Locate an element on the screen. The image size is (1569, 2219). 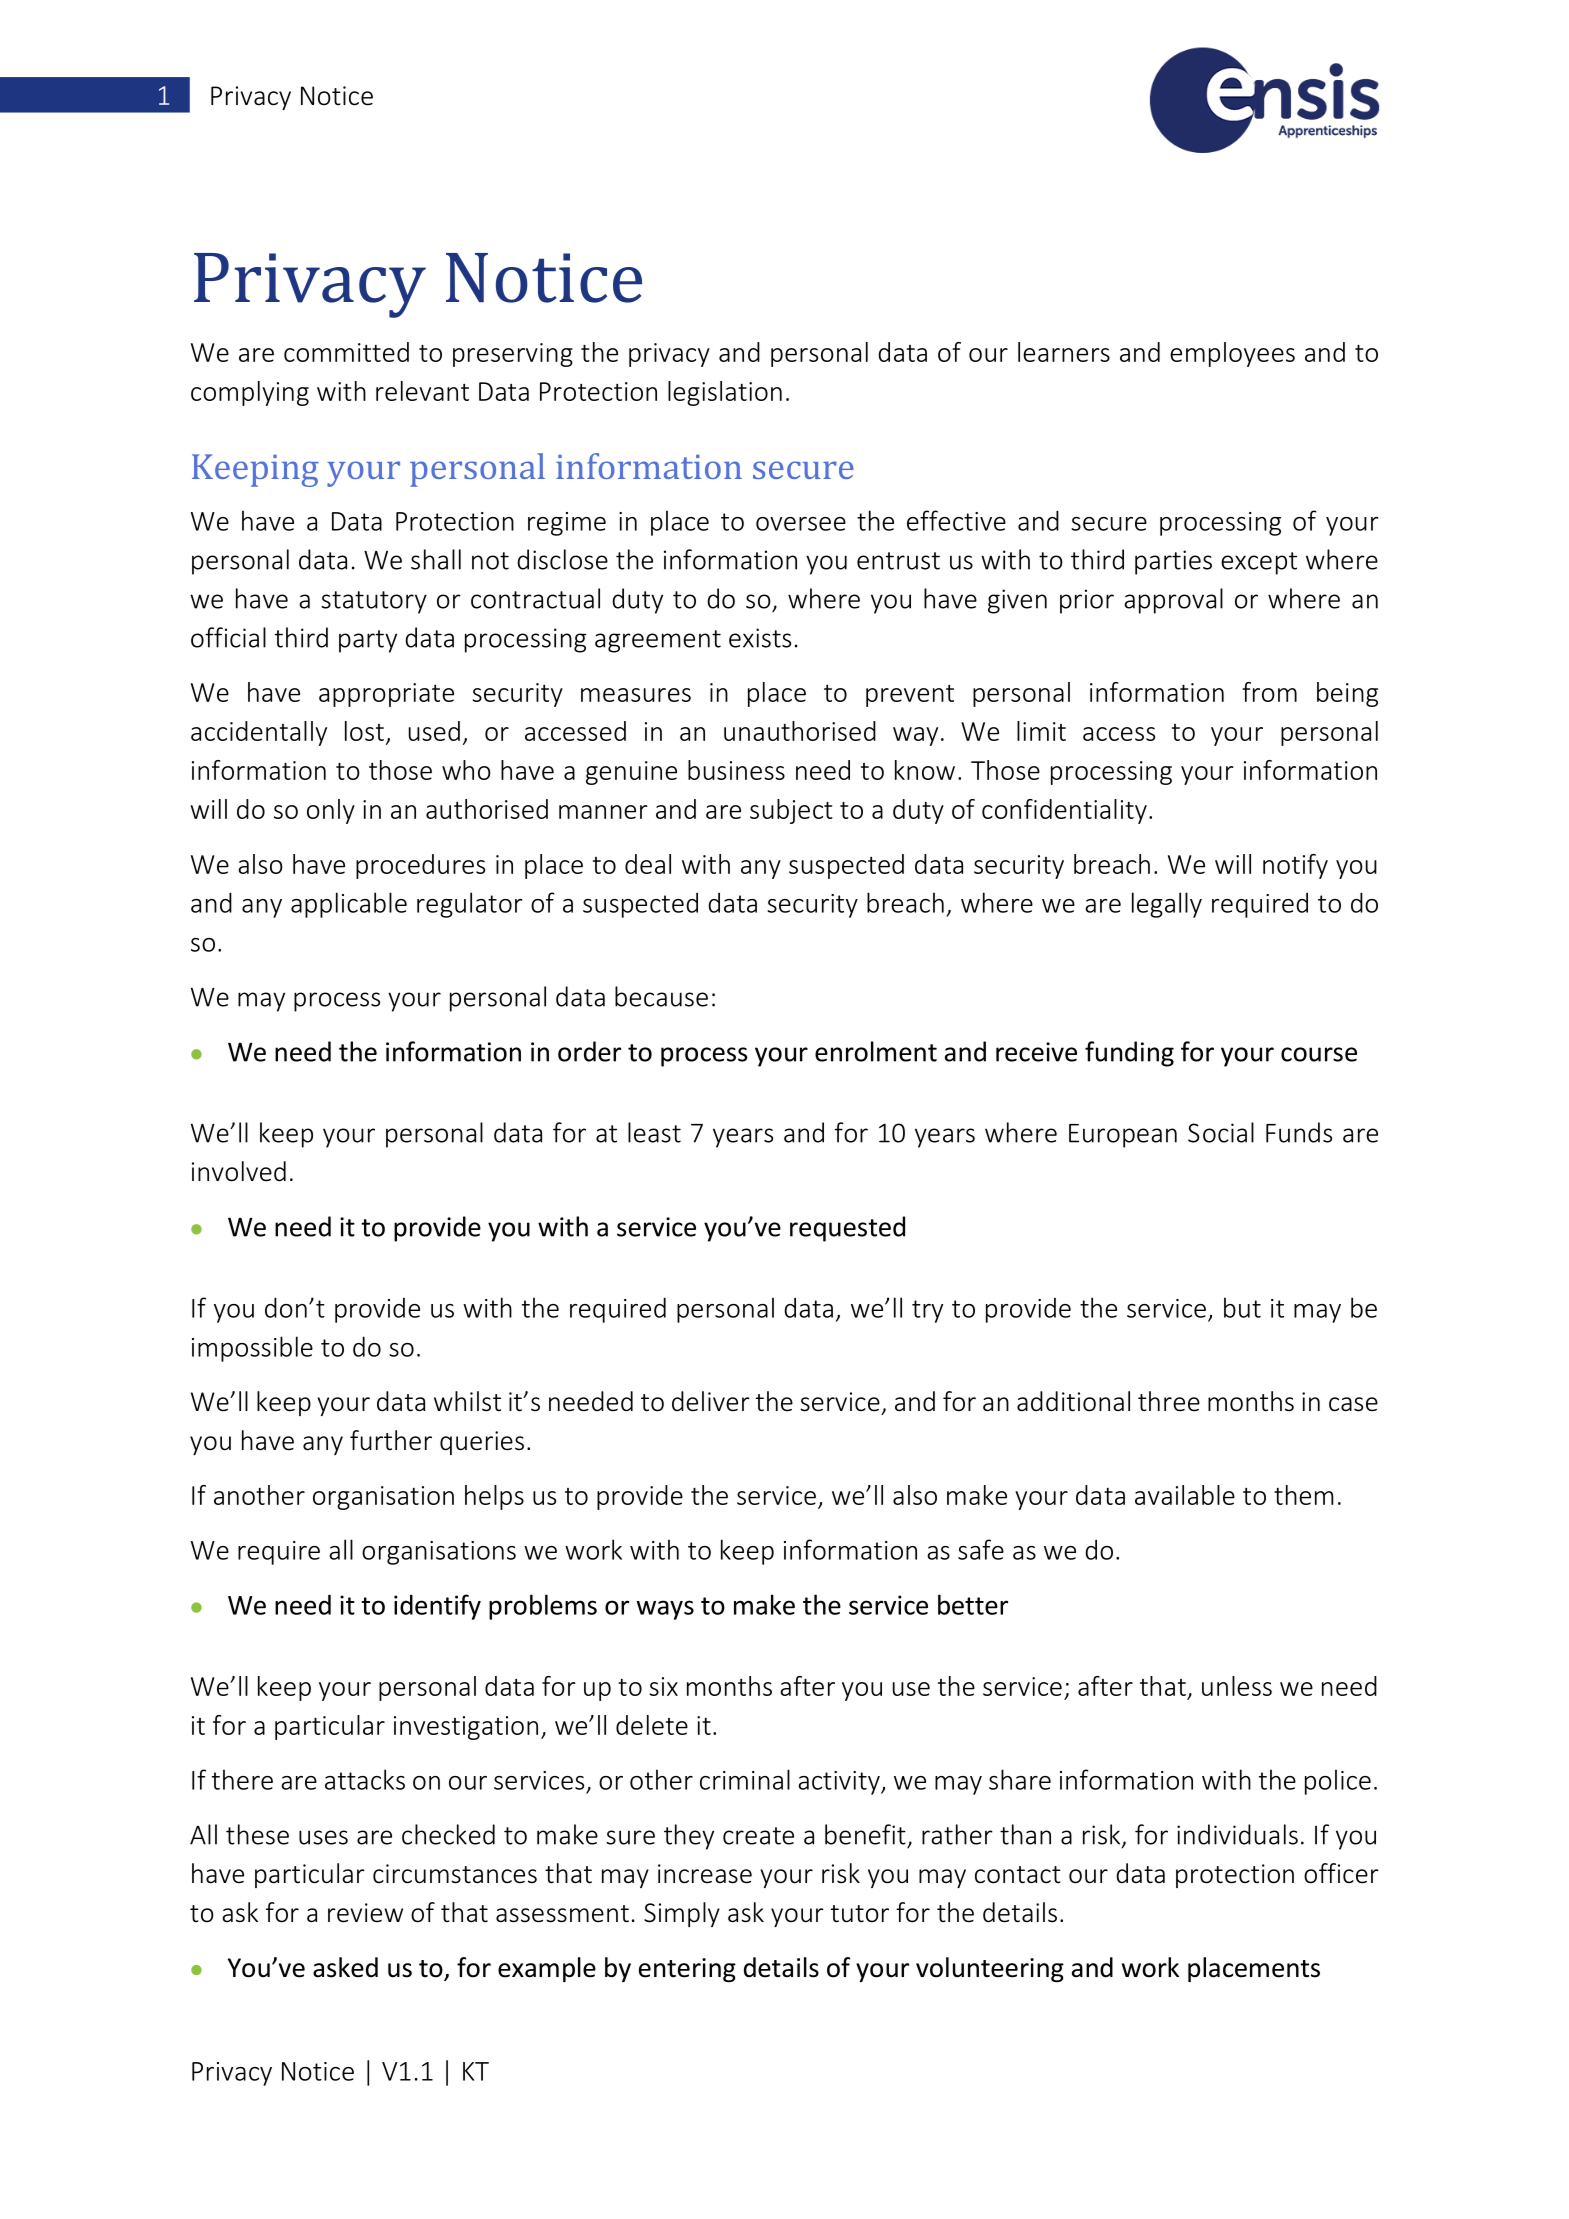
relevant is located at coordinates (422, 391).
